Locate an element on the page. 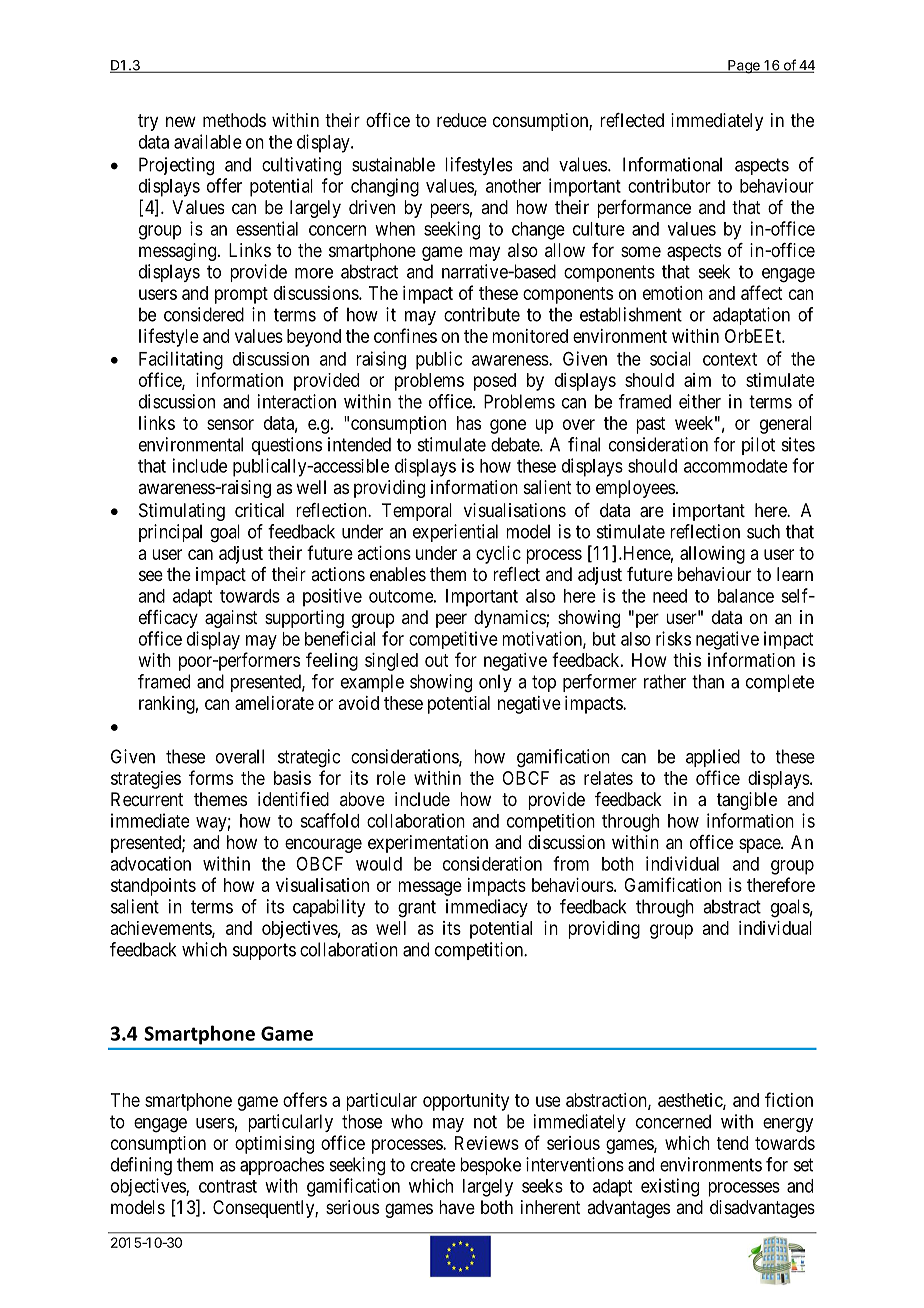  forms is located at coordinates (211, 777).
